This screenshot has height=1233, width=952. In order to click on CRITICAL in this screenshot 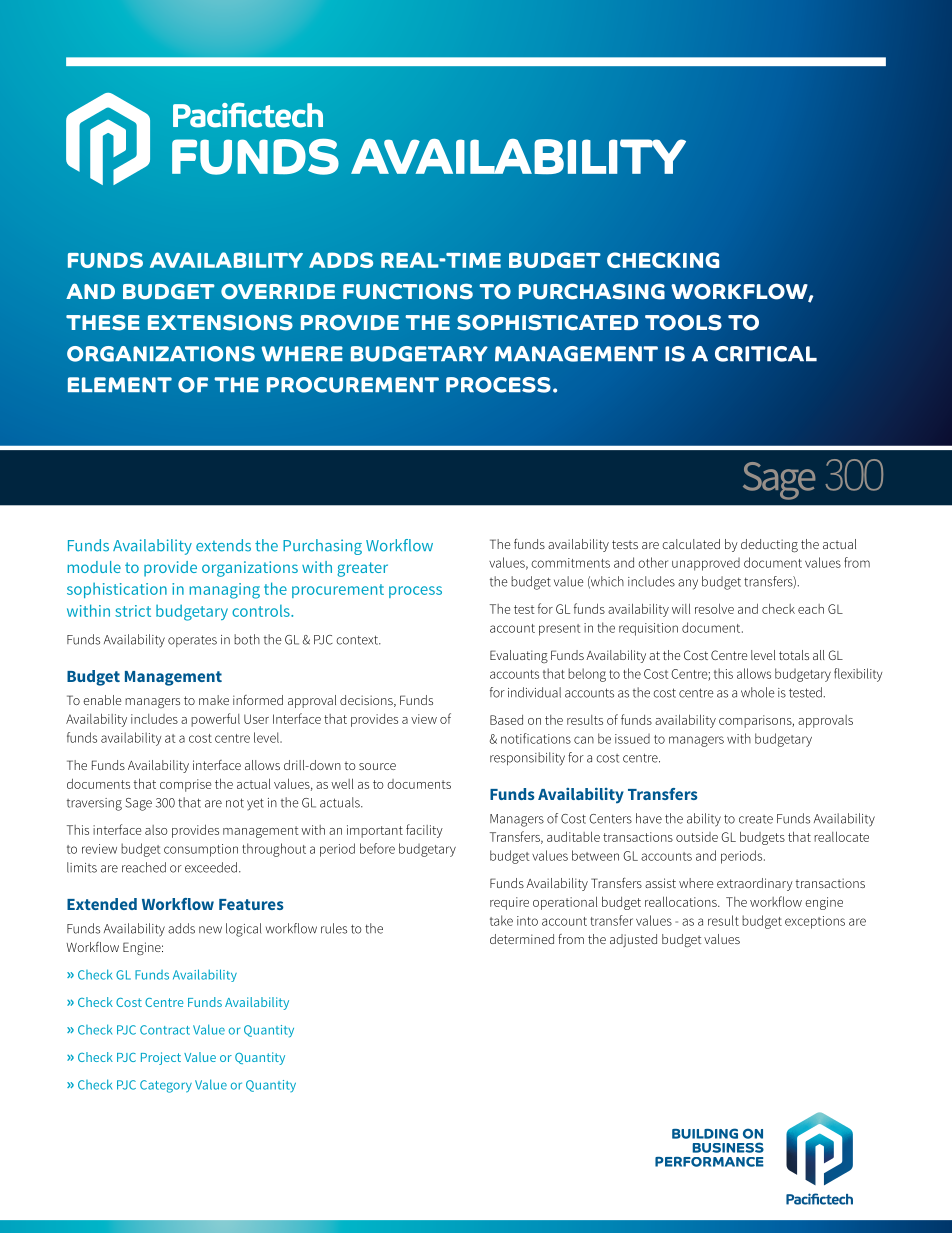, I will do `click(766, 354)`.
